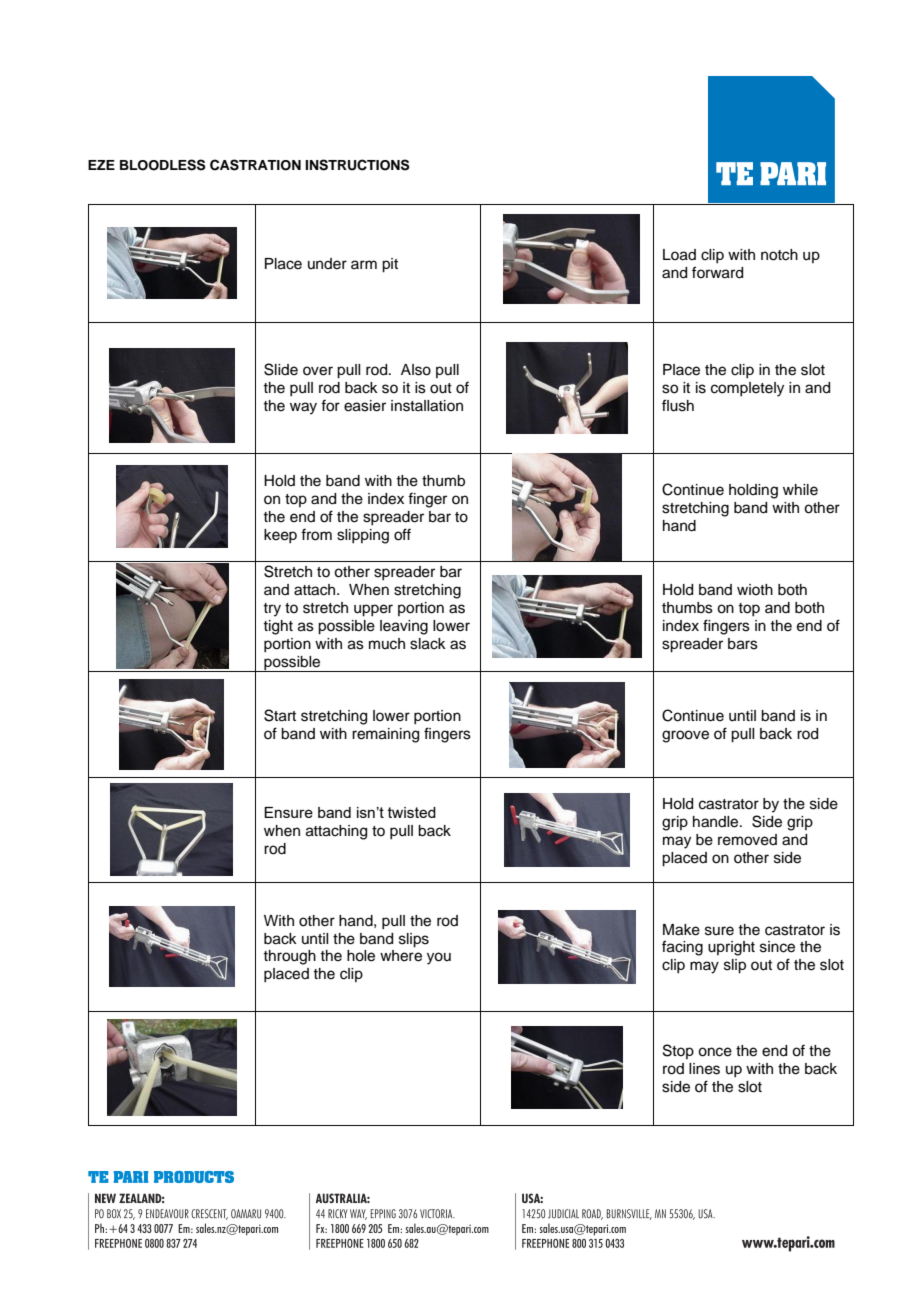  What do you see at coordinates (439, 958) in the screenshot?
I see `you` at bounding box center [439, 958].
